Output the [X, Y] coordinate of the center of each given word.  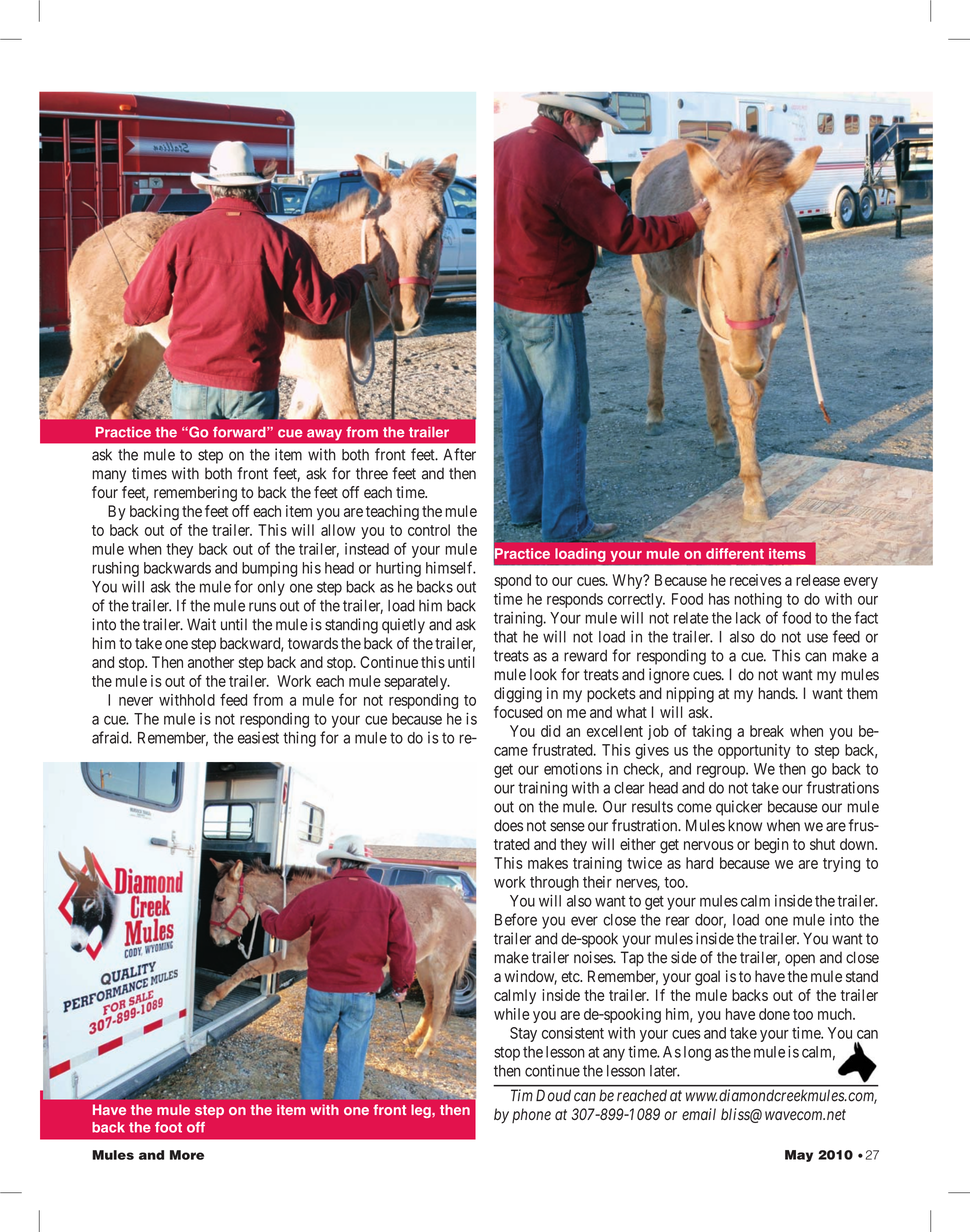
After [459, 454]
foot [168, 1127]
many [109, 476]
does [508, 825]
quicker [739, 808]
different [735, 553]
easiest [258, 737]
